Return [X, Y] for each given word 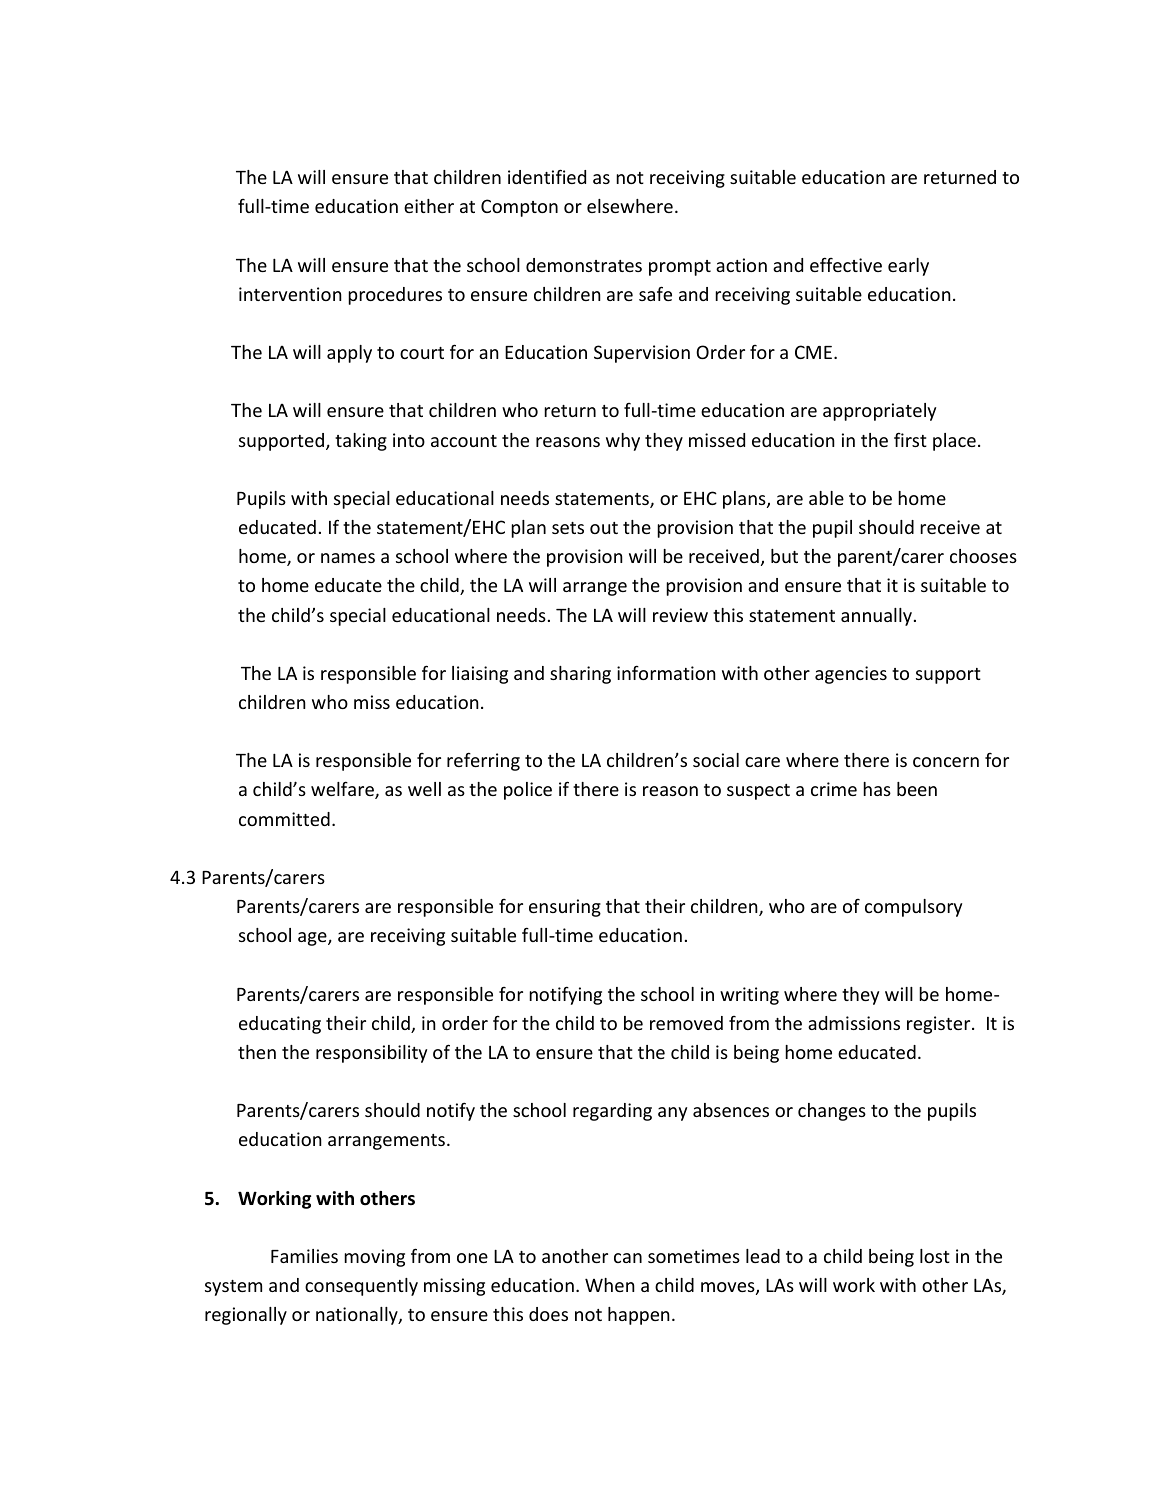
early [908, 267]
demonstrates [584, 265]
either [429, 206]
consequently [361, 1287]
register [940, 1025]
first [910, 439]
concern [946, 762]
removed [686, 1023]
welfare [343, 790]
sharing [580, 675]
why [623, 442]
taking [361, 442]
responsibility [371, 1054]
